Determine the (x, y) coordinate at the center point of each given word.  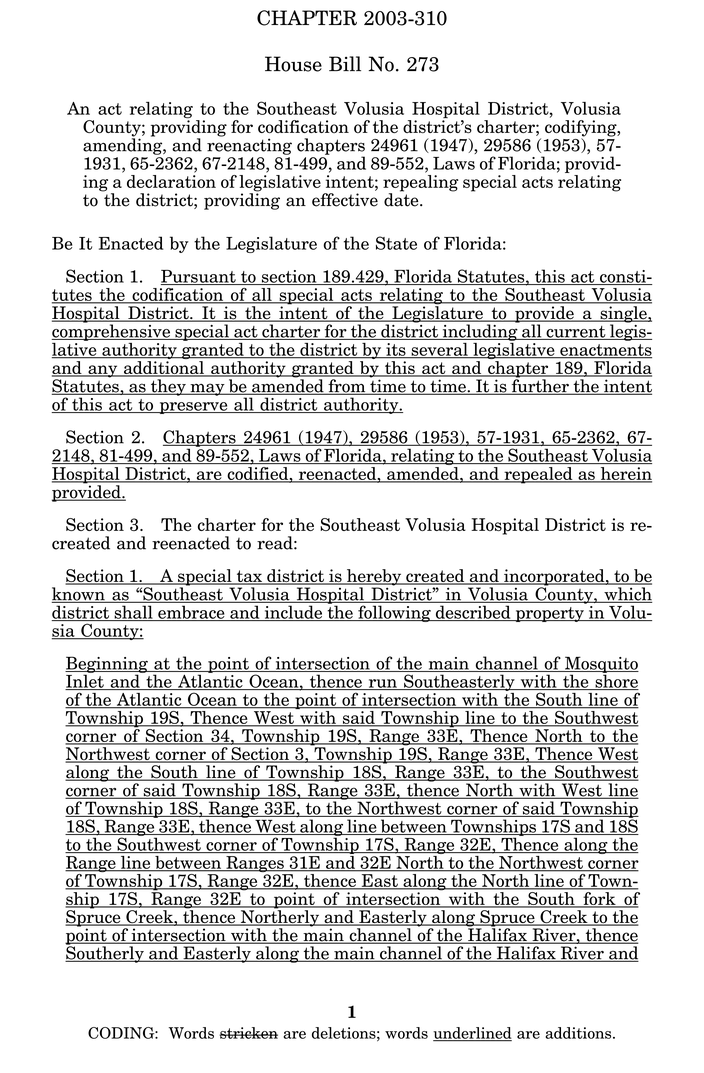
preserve (193, 408)
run (382, 684)
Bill (345, 63)
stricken (248, 1033)
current (576, 333)
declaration (171, 181)
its (396, 350)
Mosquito (601, 665)
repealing (421, 184)
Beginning (107, 665)
